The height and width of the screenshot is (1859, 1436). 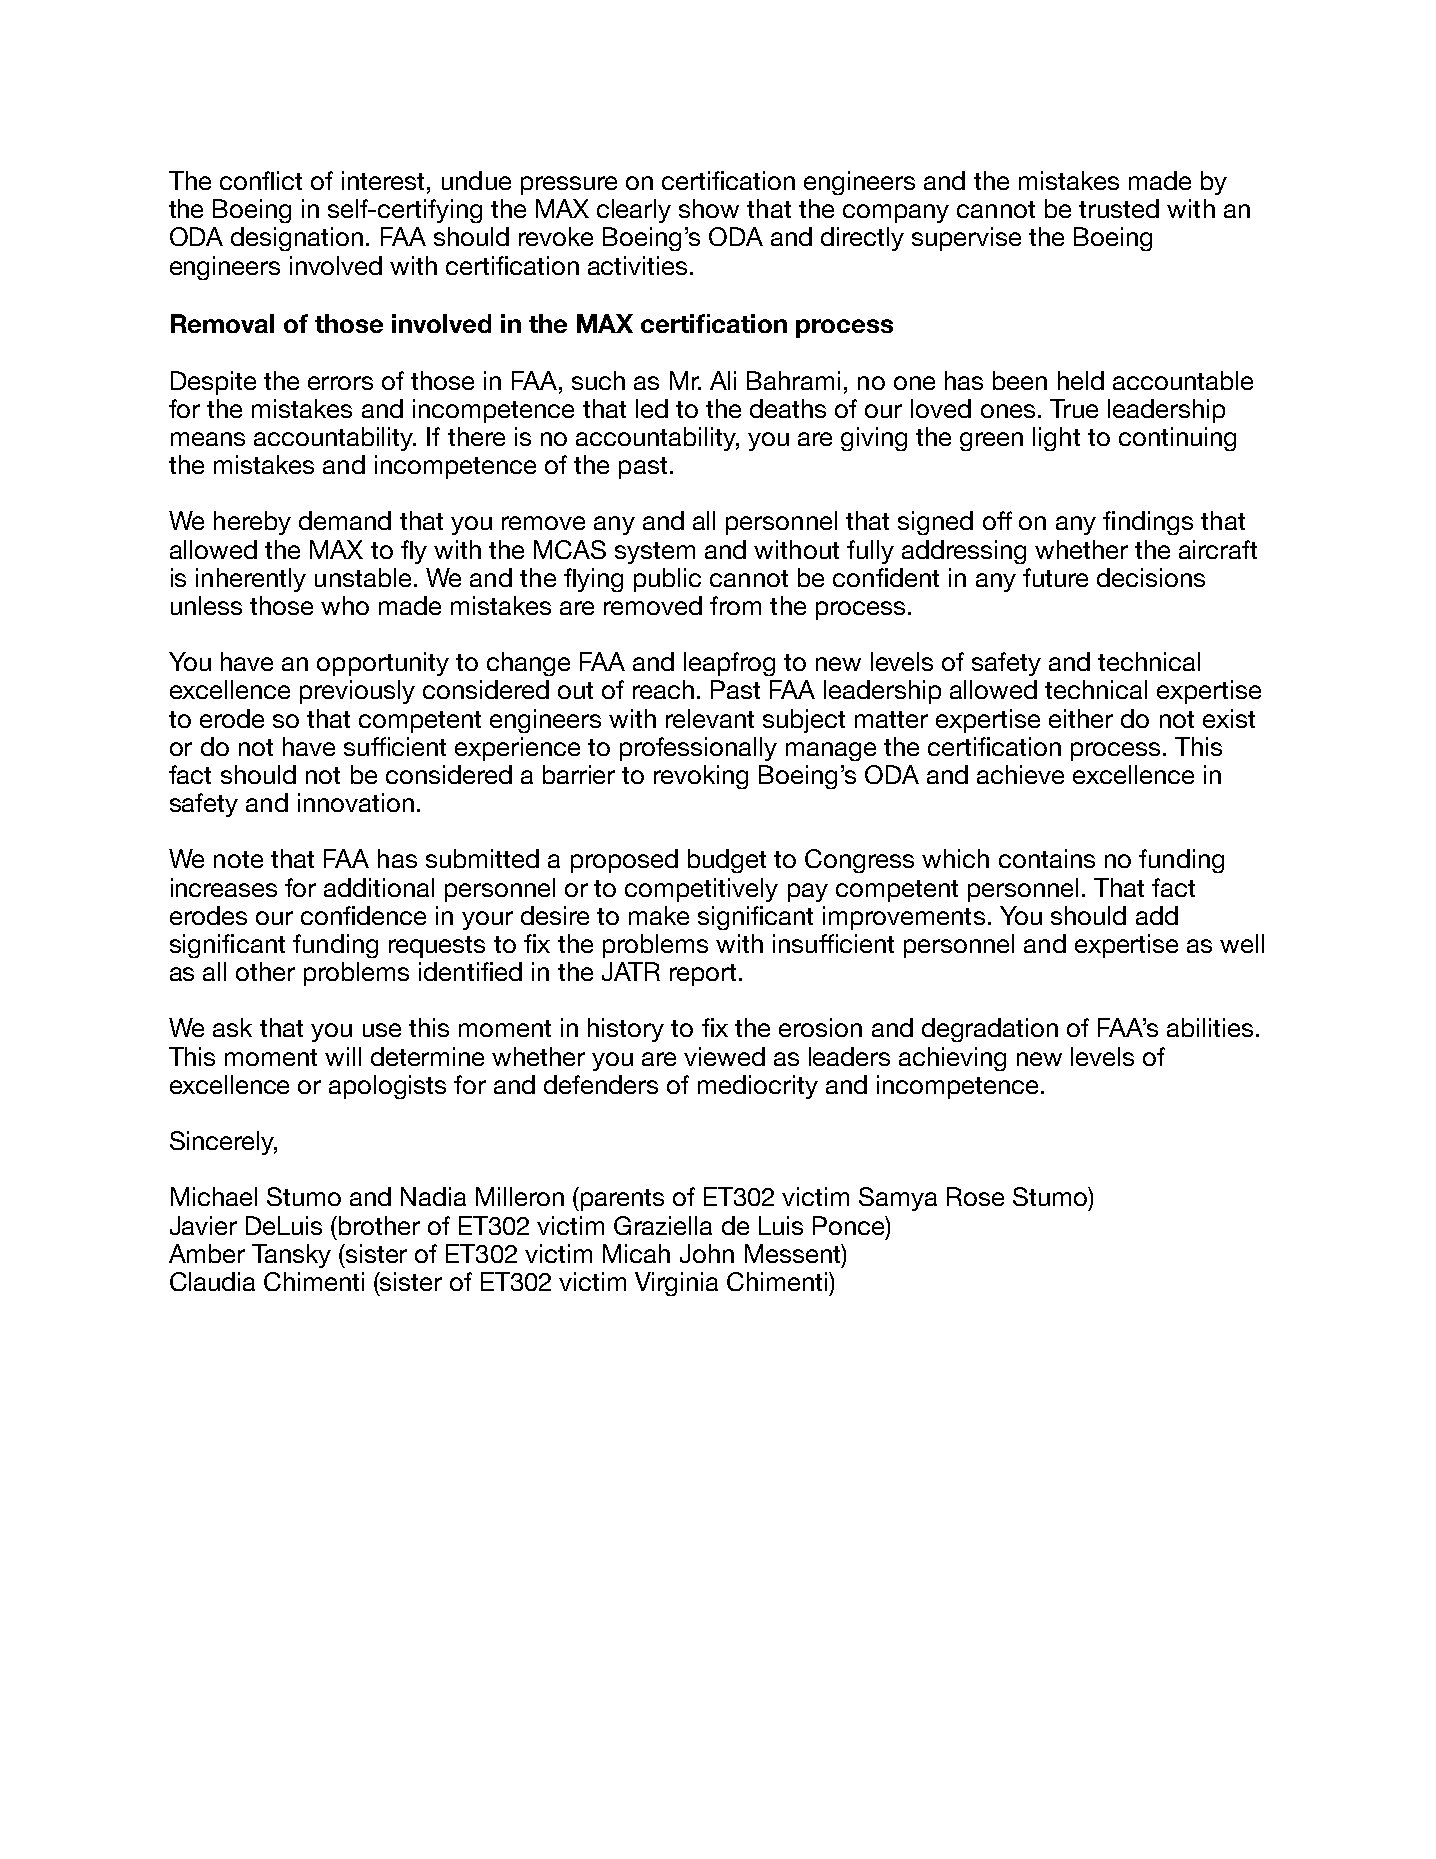 I want to click on designation, so click(x=297, y=239).
